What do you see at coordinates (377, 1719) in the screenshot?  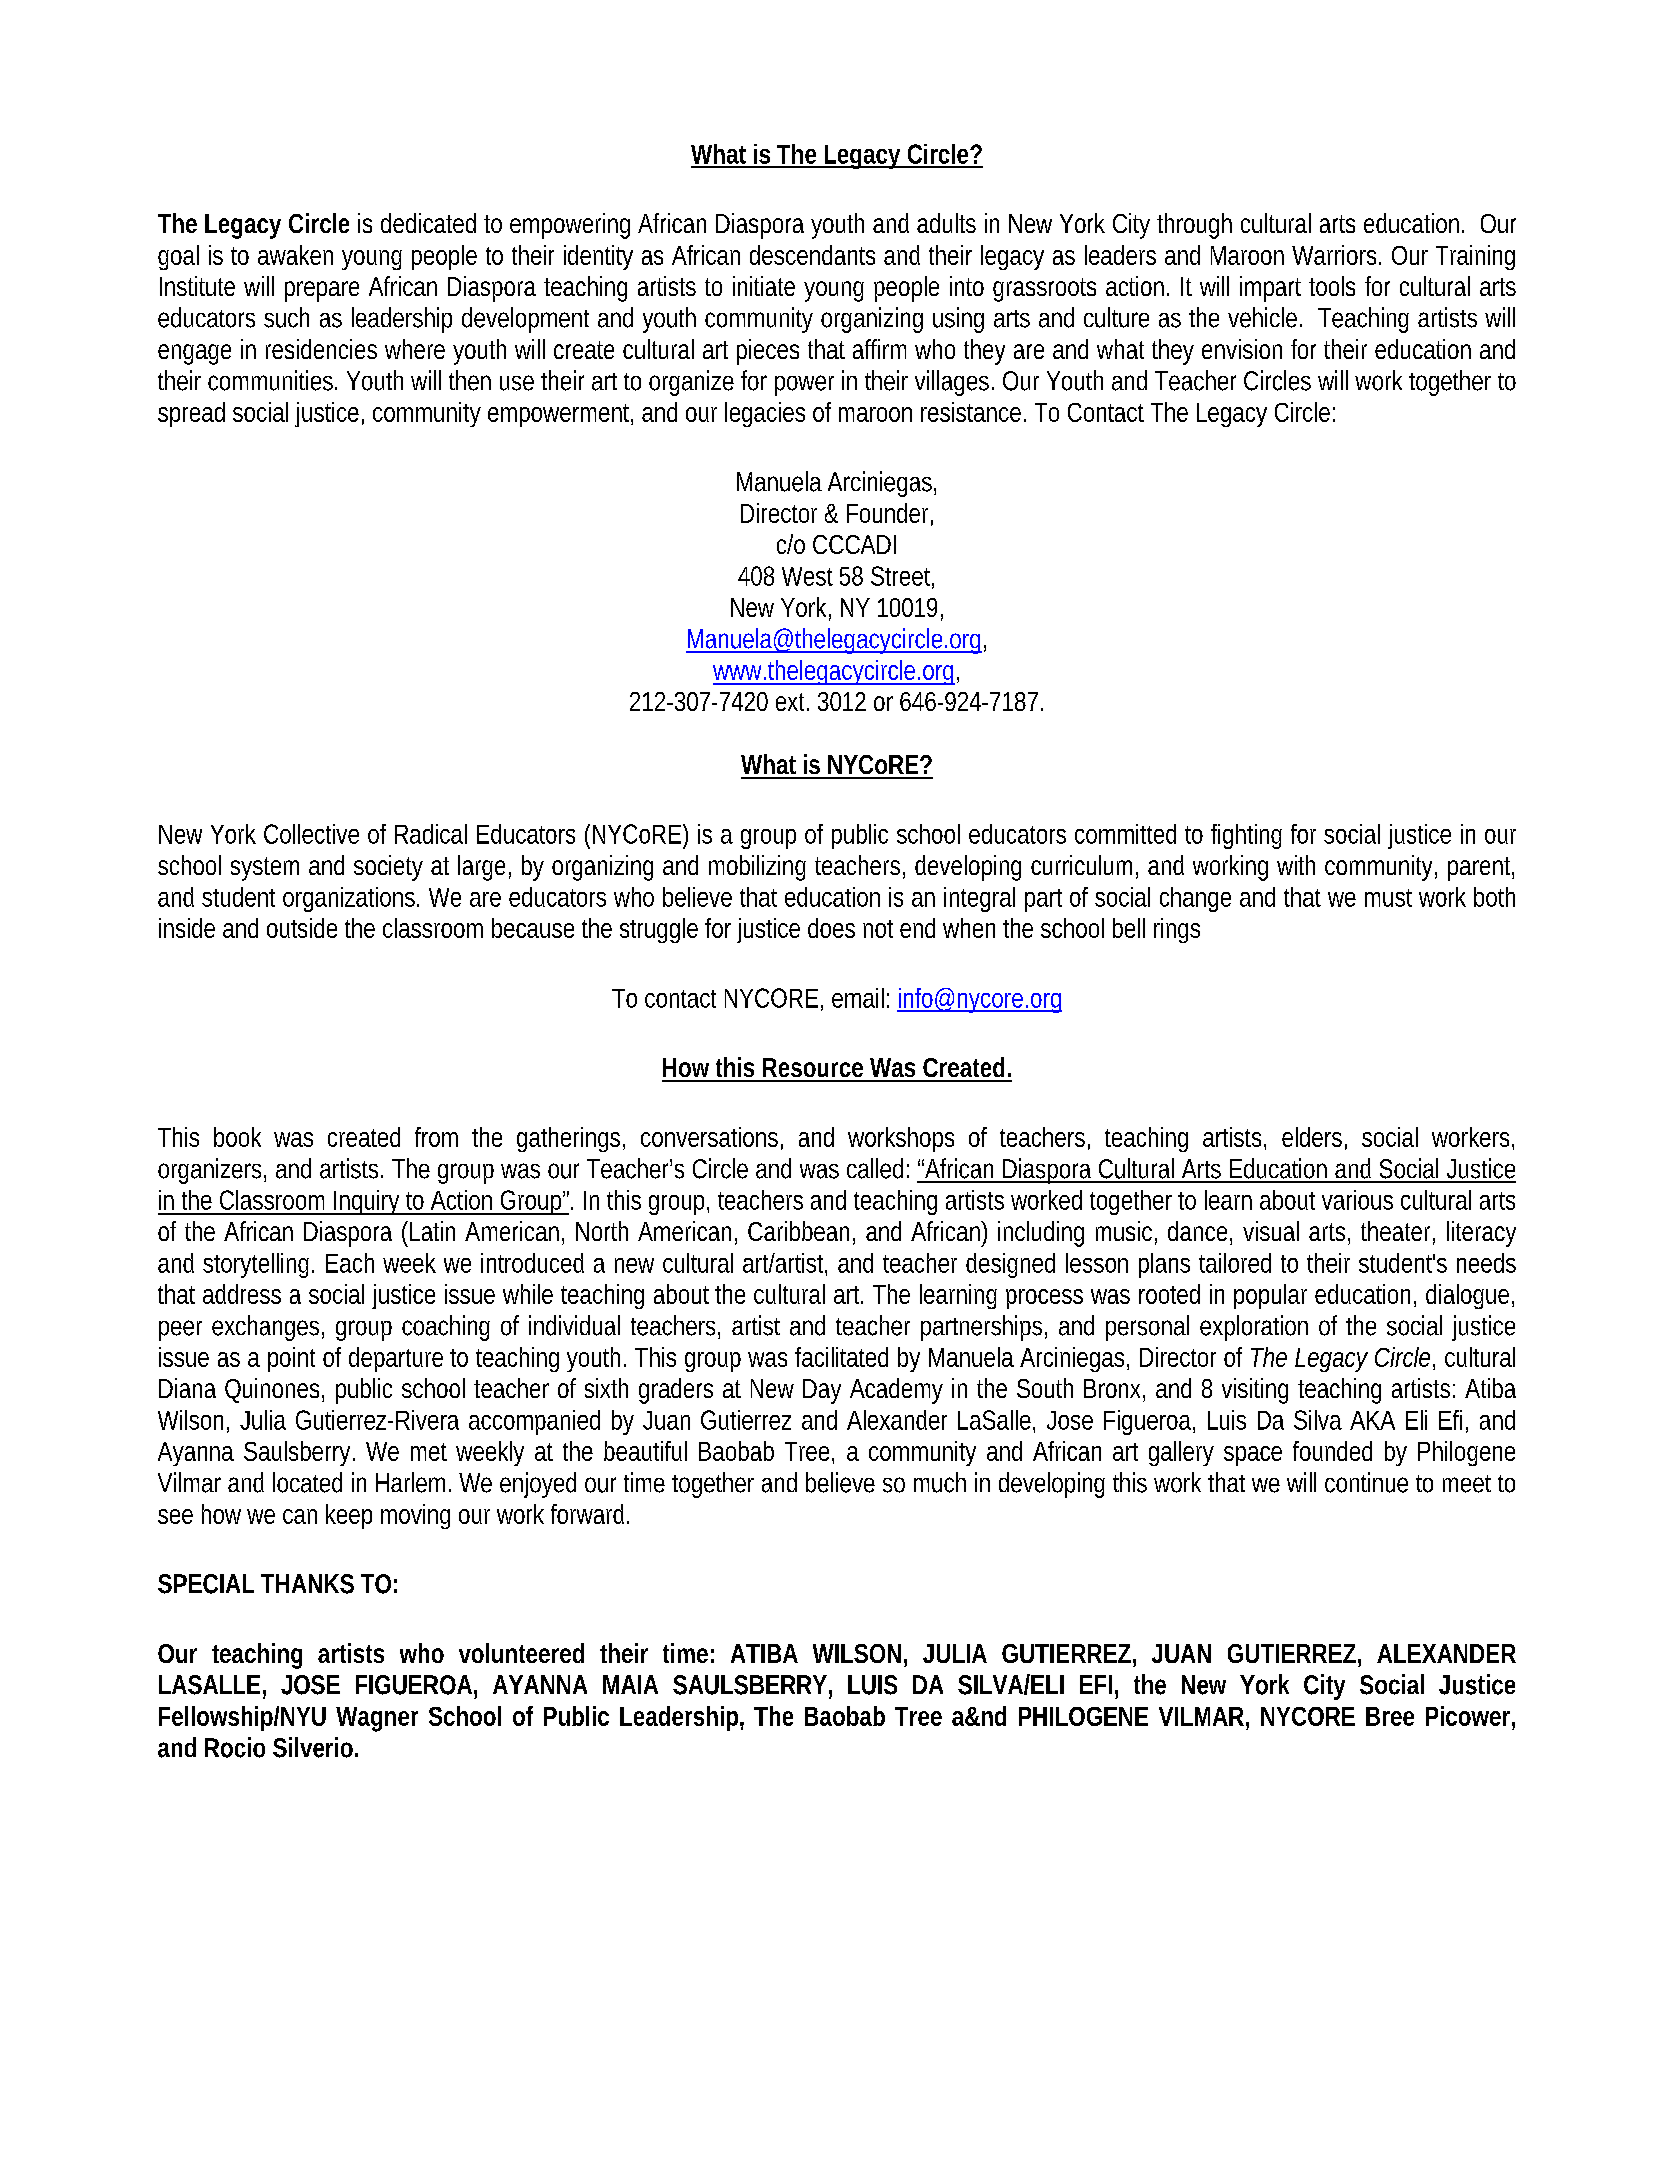 I see `Wagner` at bounding box center [377, 1719].
